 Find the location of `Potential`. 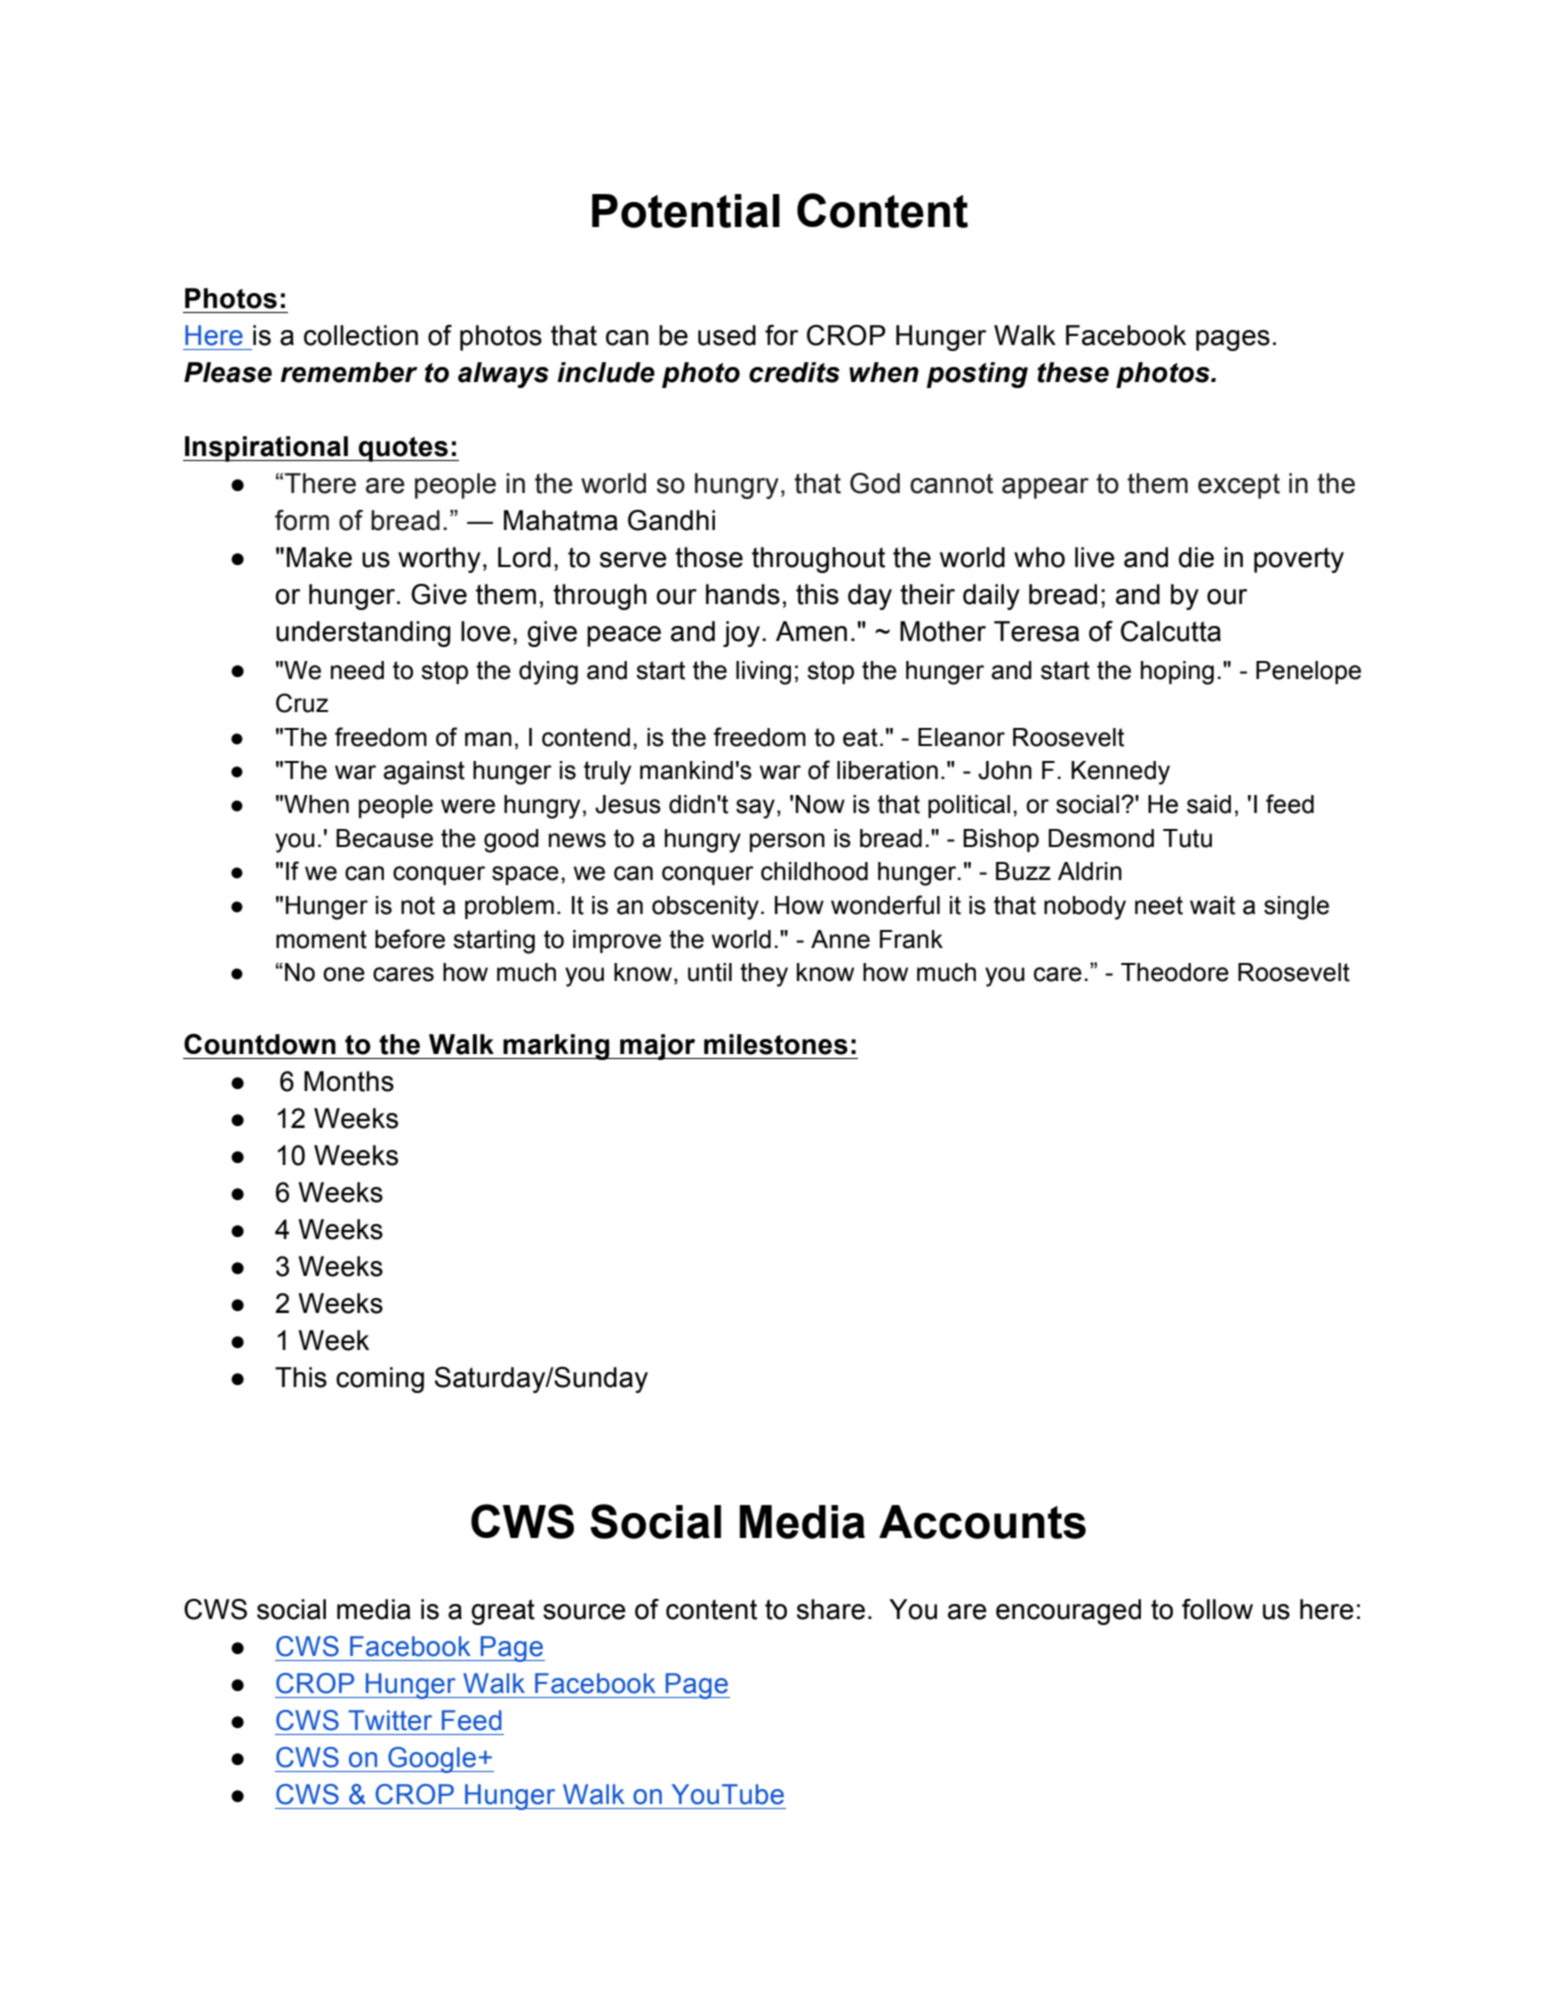

Potential is located at coordinates (686, 211).
